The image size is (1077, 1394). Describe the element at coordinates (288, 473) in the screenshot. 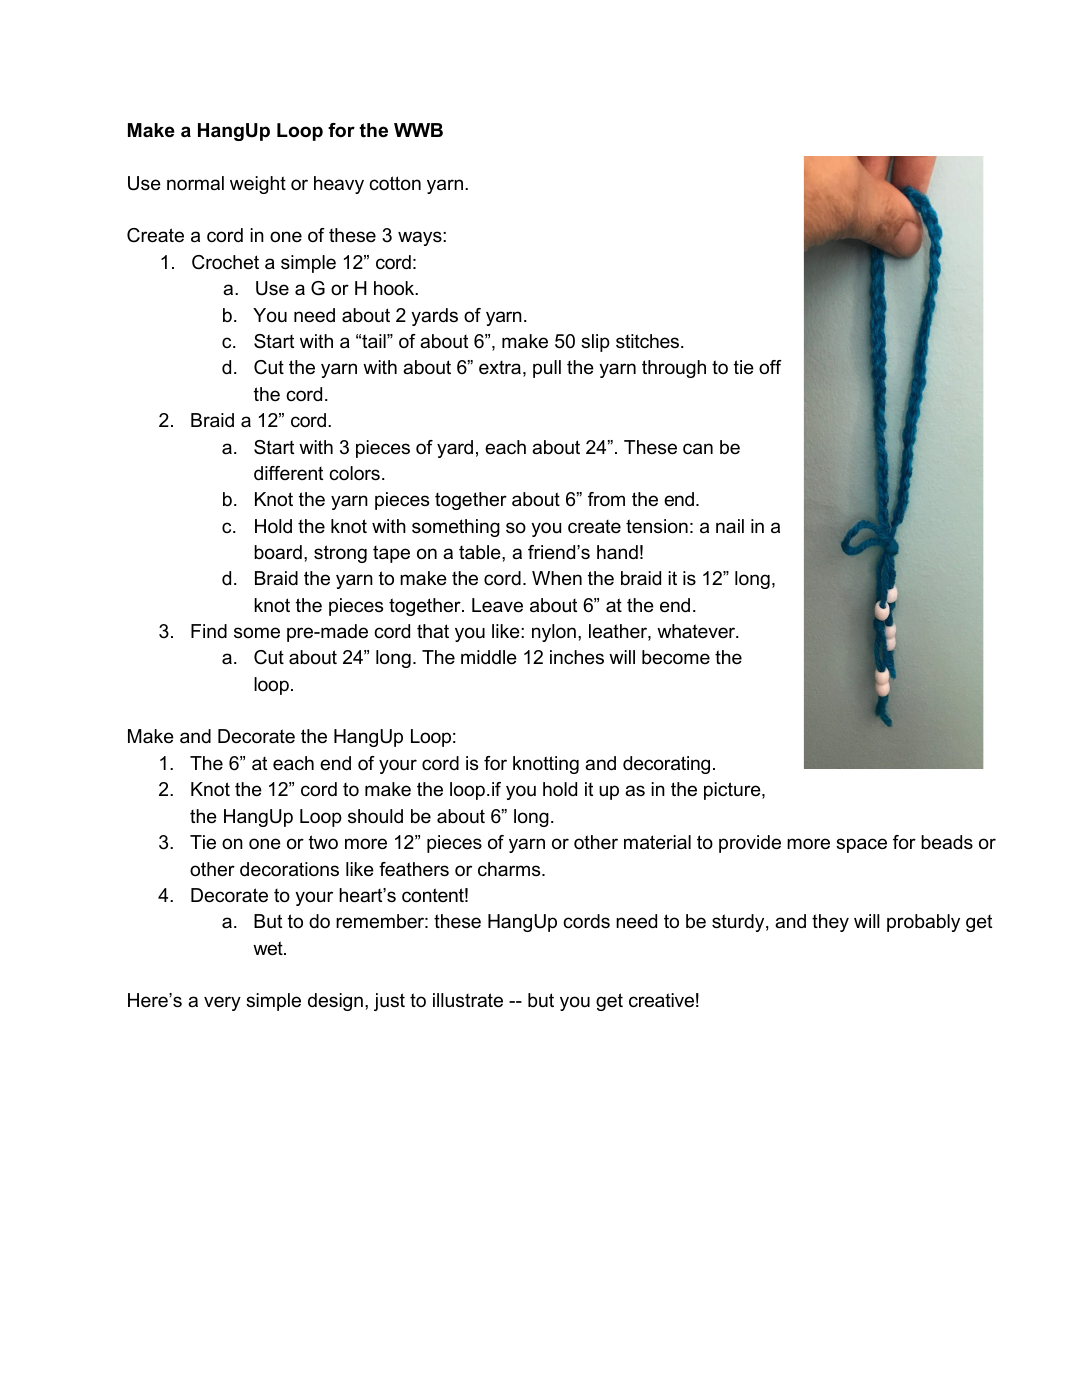

I see `different` at that location.
